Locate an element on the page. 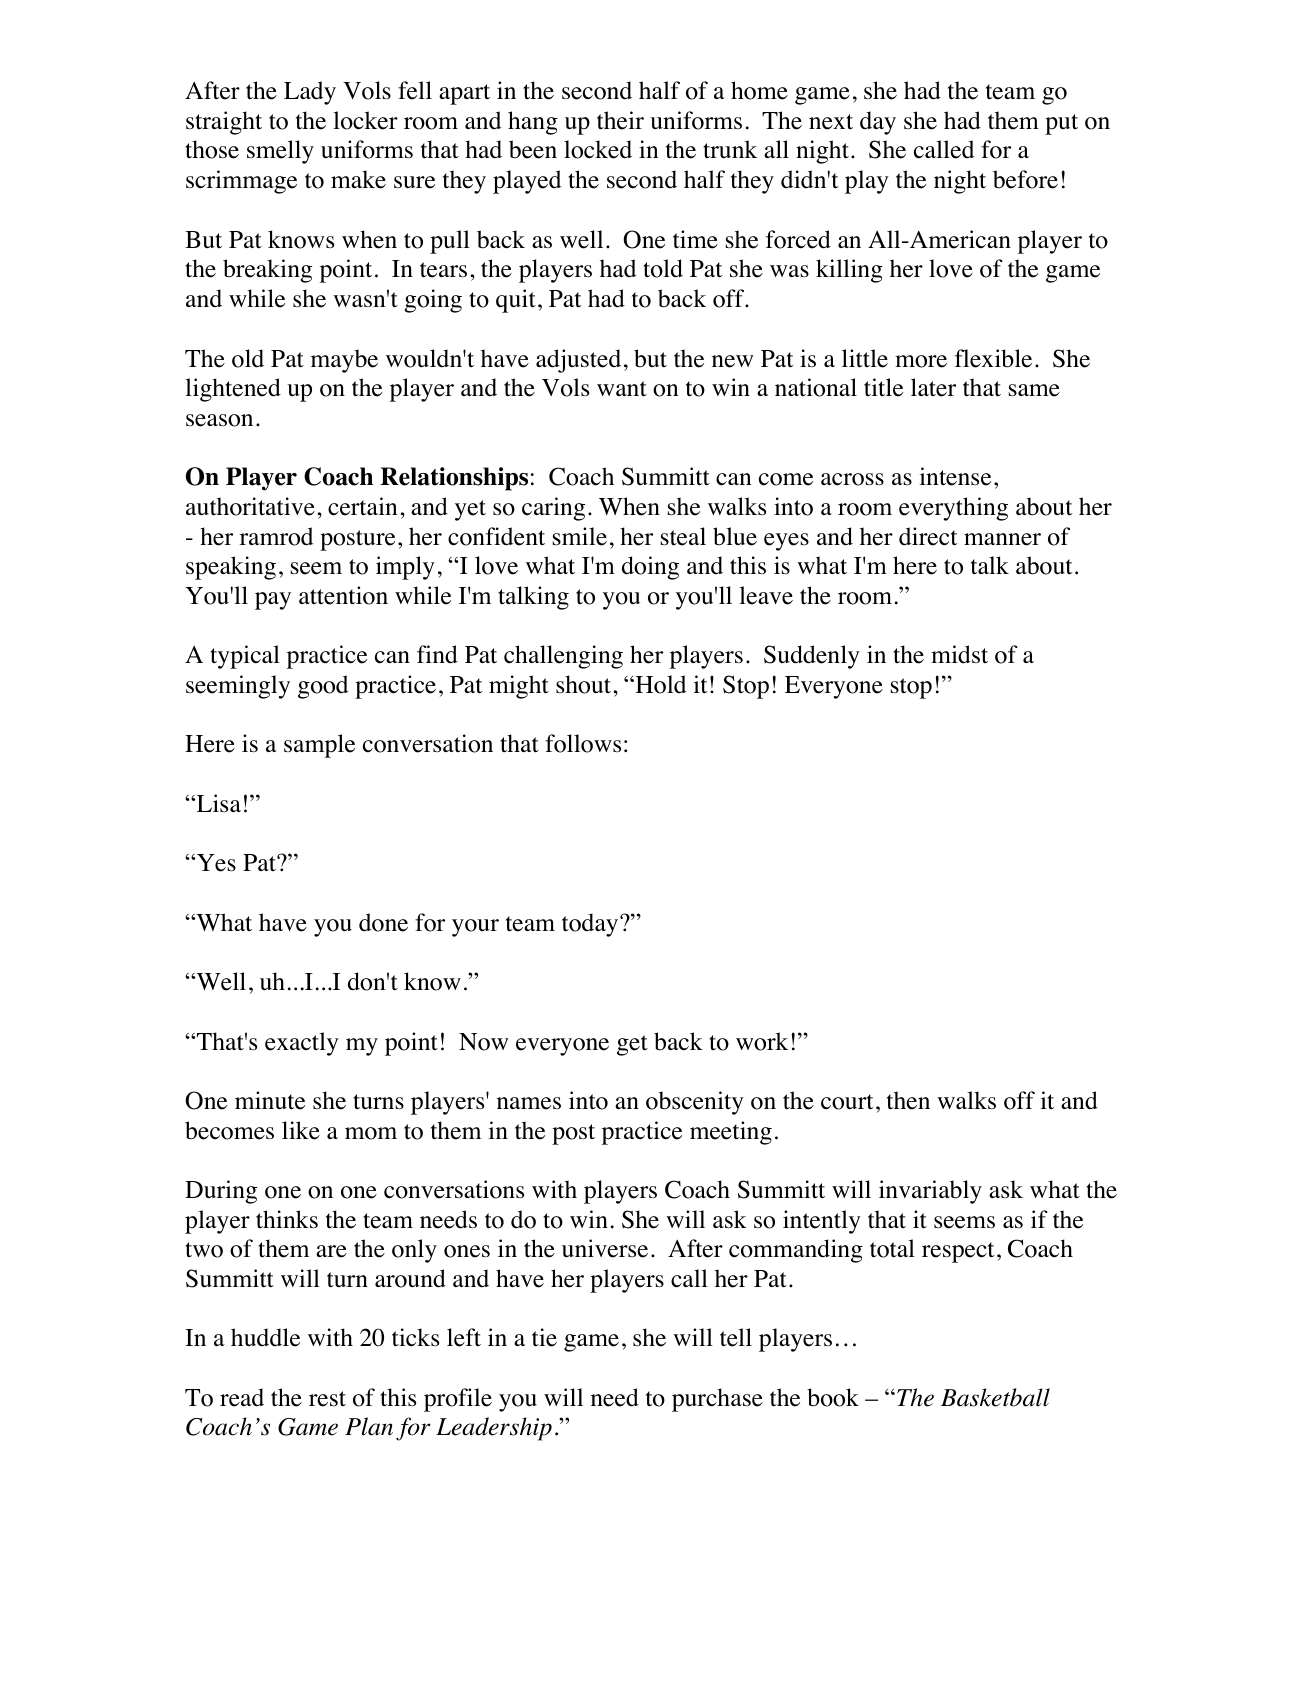  smelly is located at coordinates (280, 152).
